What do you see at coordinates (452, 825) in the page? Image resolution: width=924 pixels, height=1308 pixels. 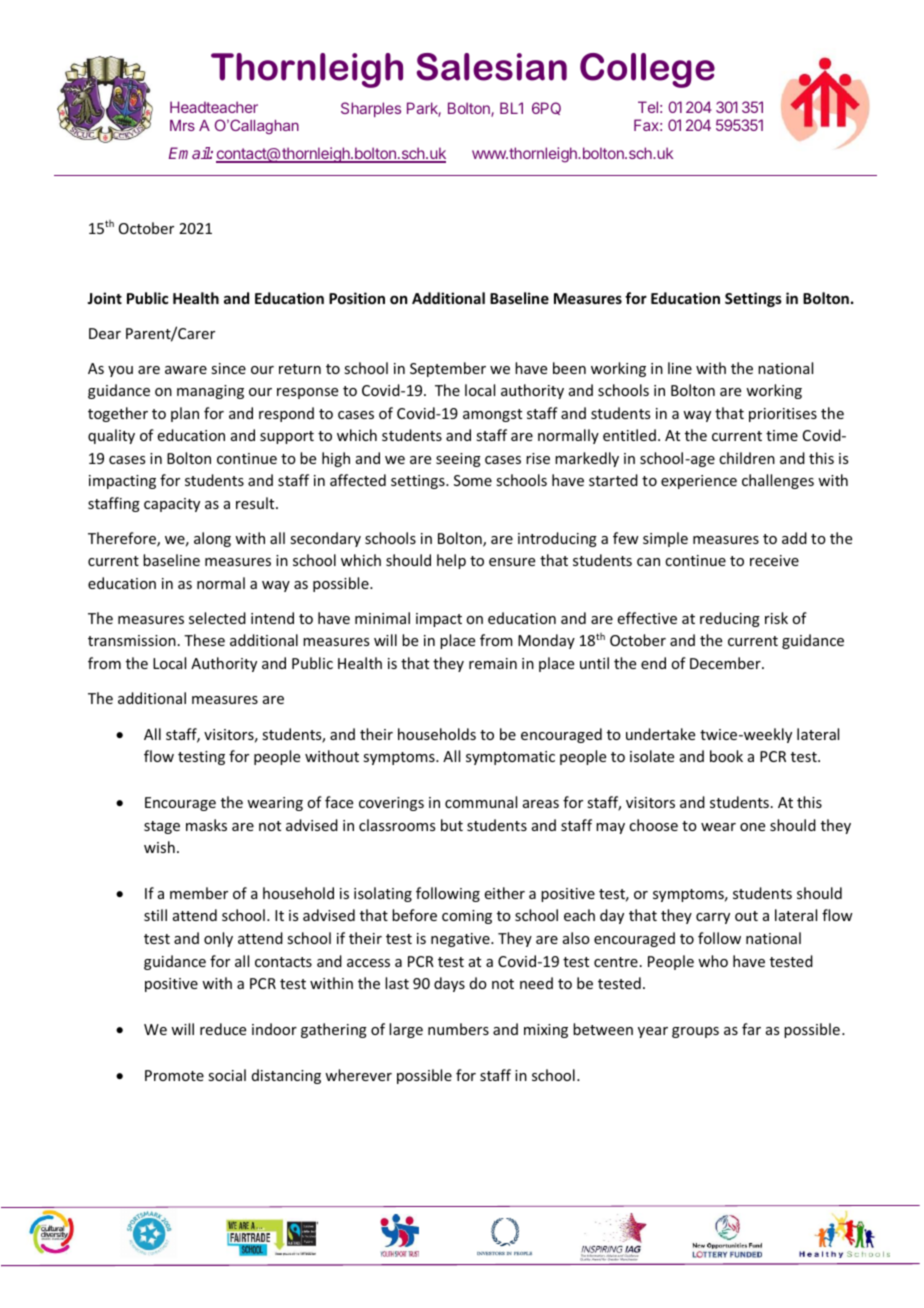 I see `but` at bounding box center [452, 825].
